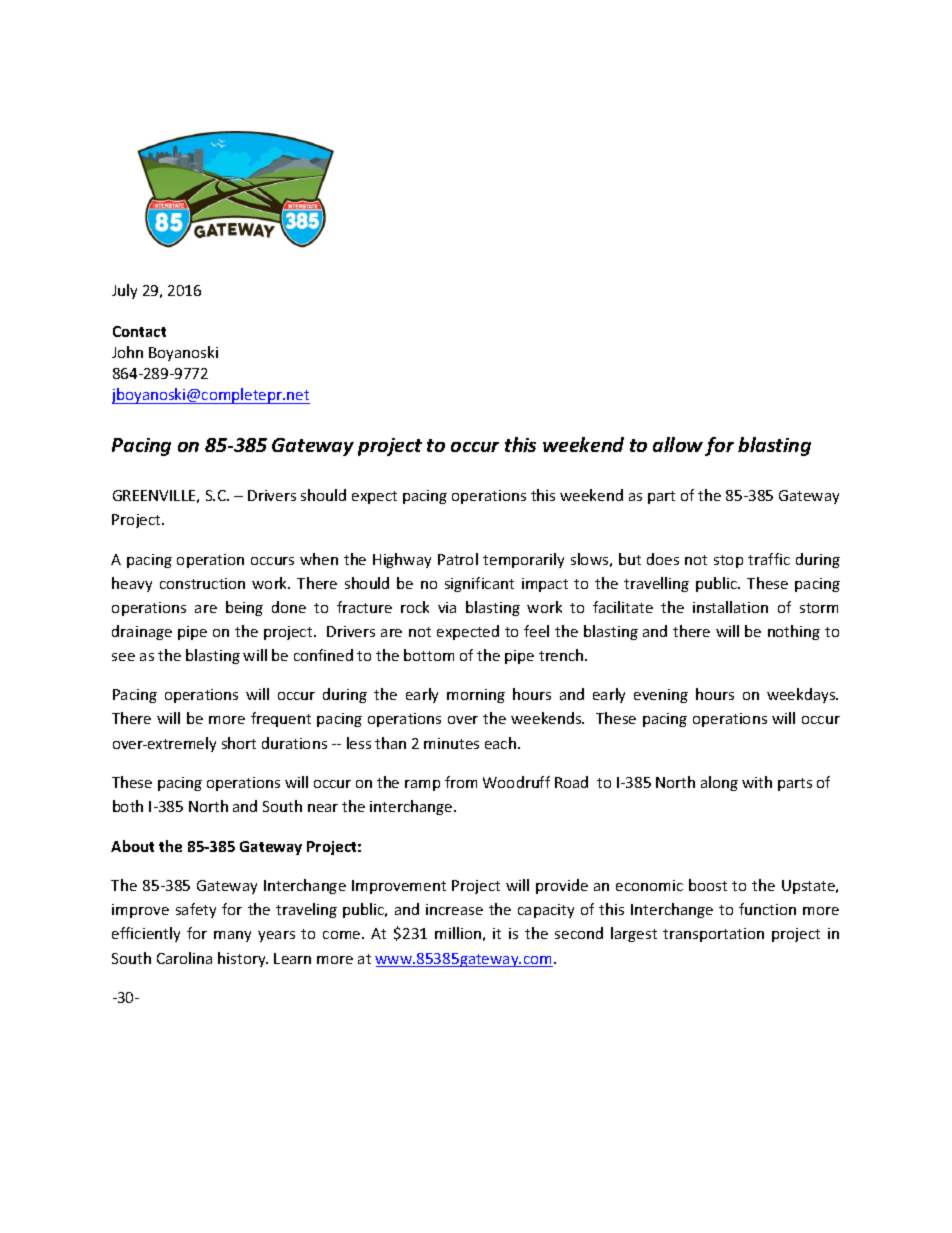 The width and height of the screenshot is (952, 1233). Describe the element at coordinates (139, 331) in the screenshot. I see `Contact` at that location.
